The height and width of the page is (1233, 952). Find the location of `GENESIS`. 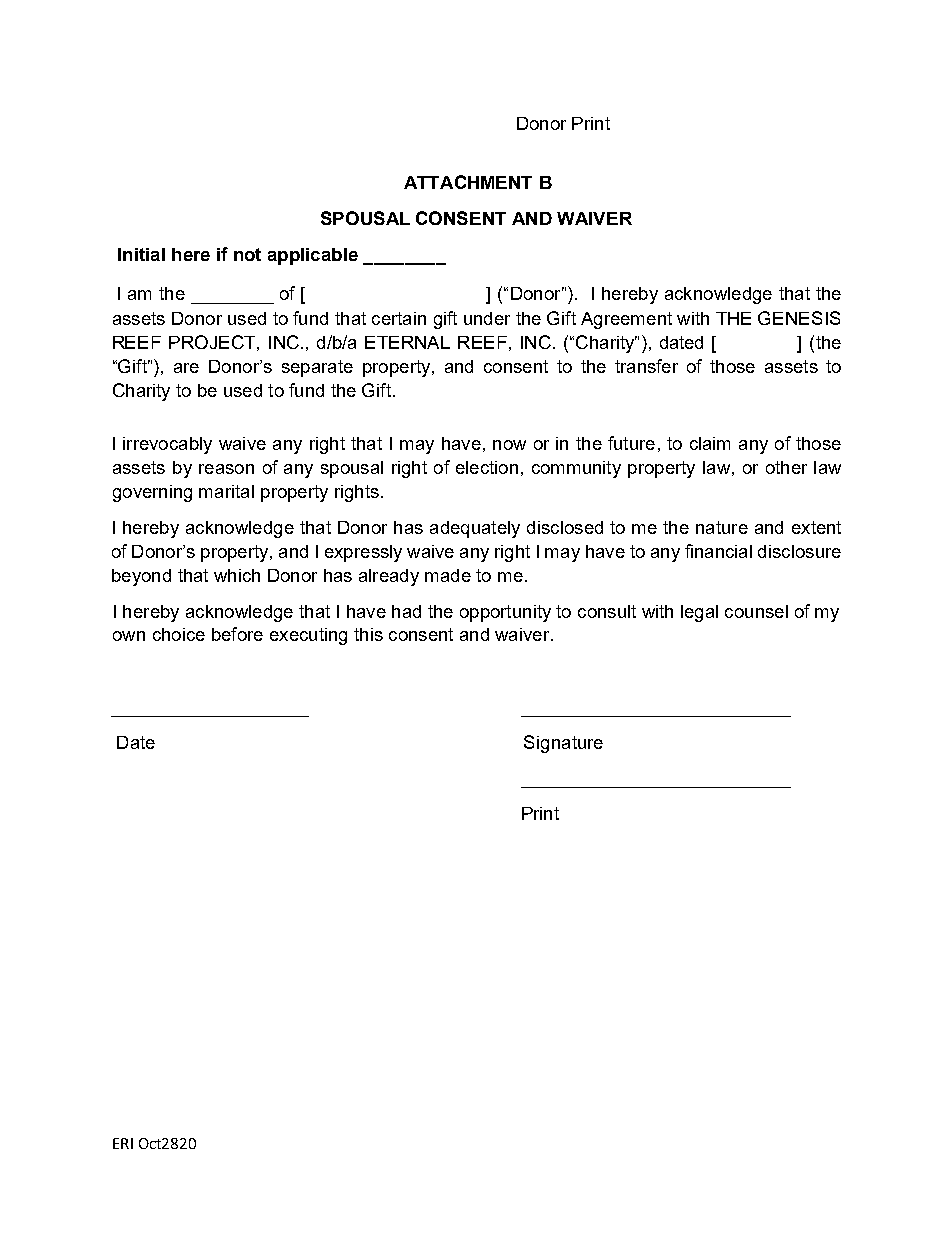

GENESIS is located at coordinates (799, 318).
